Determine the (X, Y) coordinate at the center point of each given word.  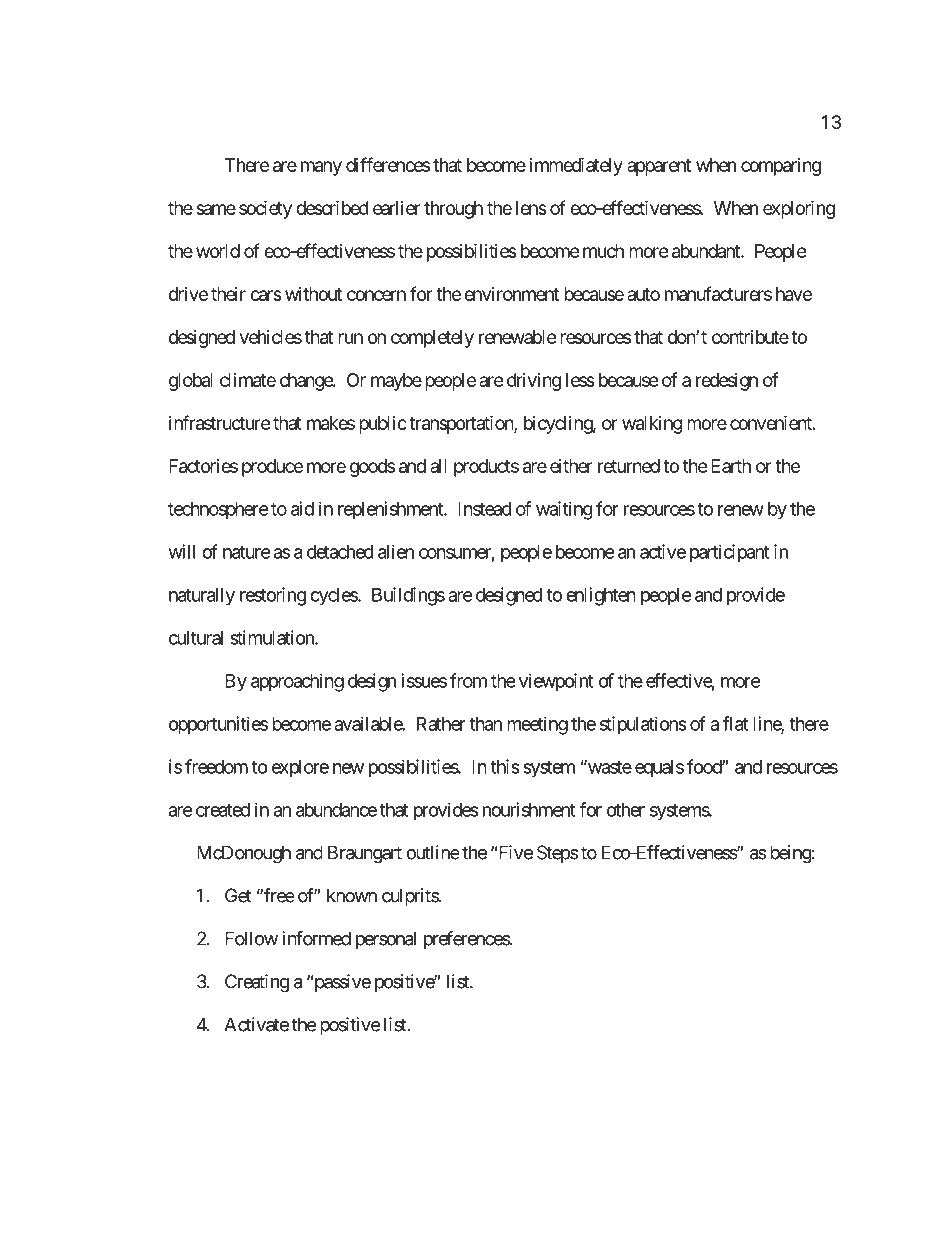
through (453, 210)
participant (729, 553)
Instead (485, 509)
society (265, 209)
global (191, 382)
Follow (251, 938)
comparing (781, 167)
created (223, 810)
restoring (273, 596)
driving (534, 382)
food (705, 766)
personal (386, 940)
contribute (750, 337)
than (485, 724)
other (626, 810)
